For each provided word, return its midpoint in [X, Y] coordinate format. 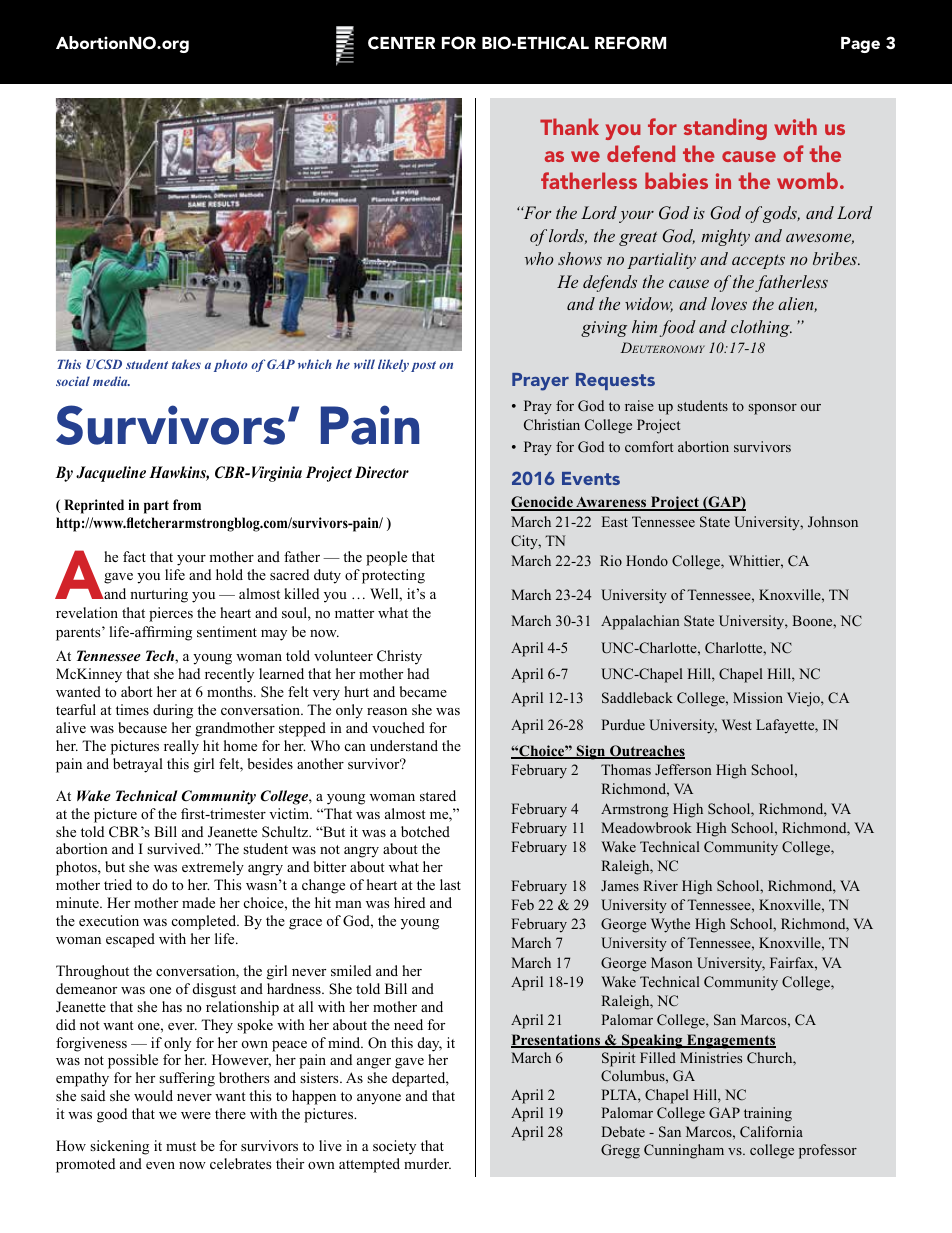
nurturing [159, 595]
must [181, 1146]
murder [427, 1163]
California [771, 1131]
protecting [393, 576]
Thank [569, 126]
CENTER [401, 43]
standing [725, 129]
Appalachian [640, 622]
